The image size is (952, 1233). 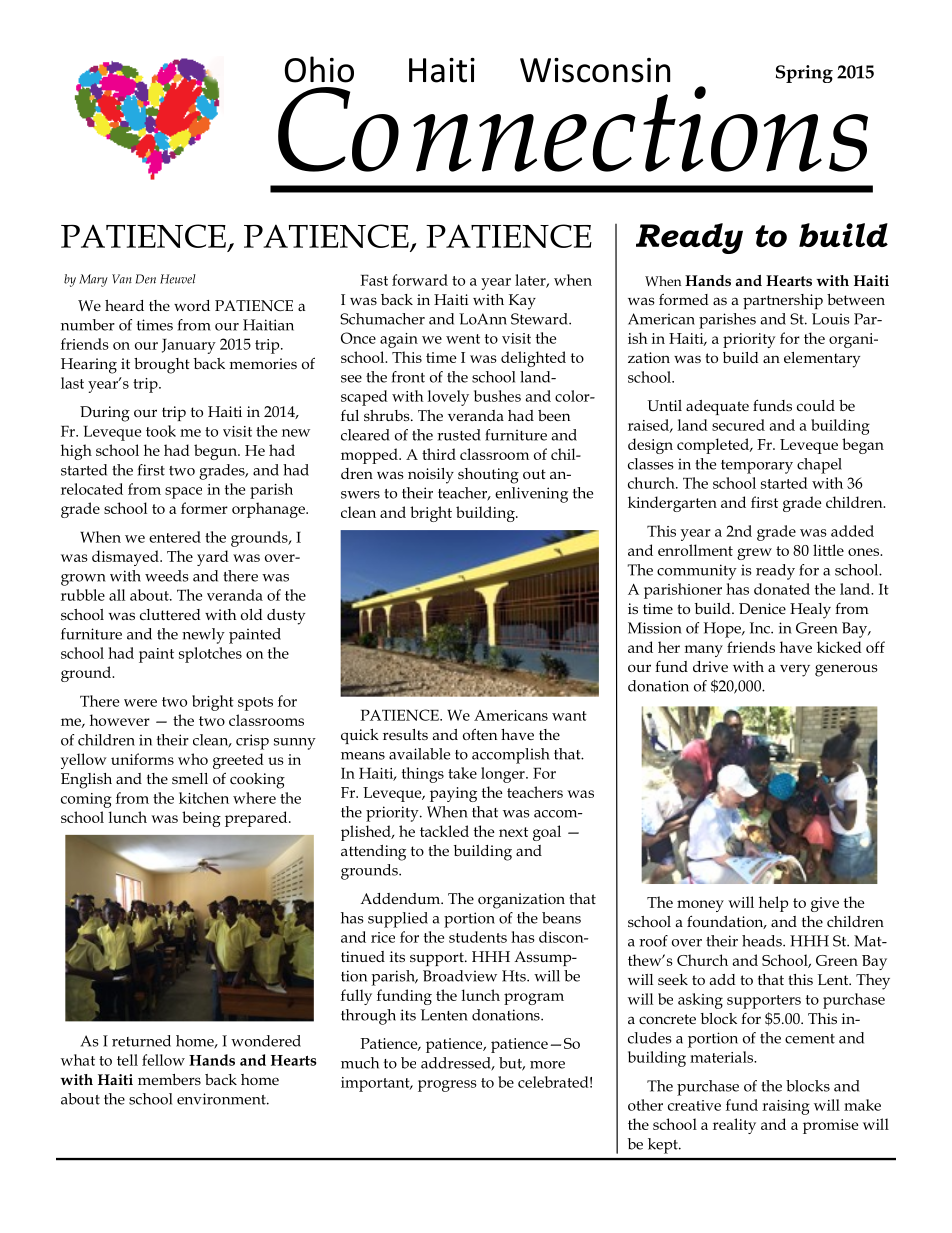 I want to click on Spring, so click(x=804, y=74).
